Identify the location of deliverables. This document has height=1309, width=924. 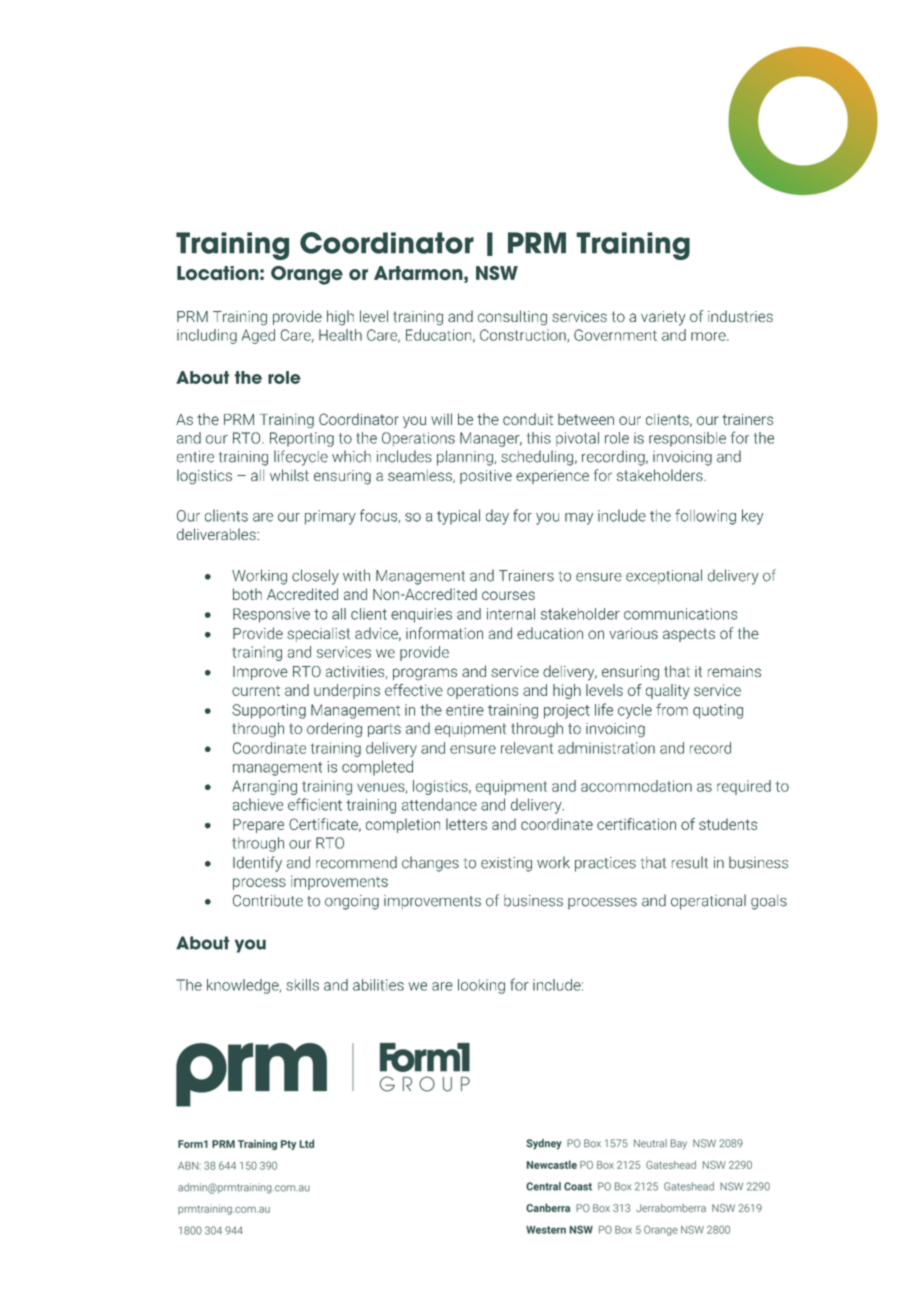
(217, 534).
